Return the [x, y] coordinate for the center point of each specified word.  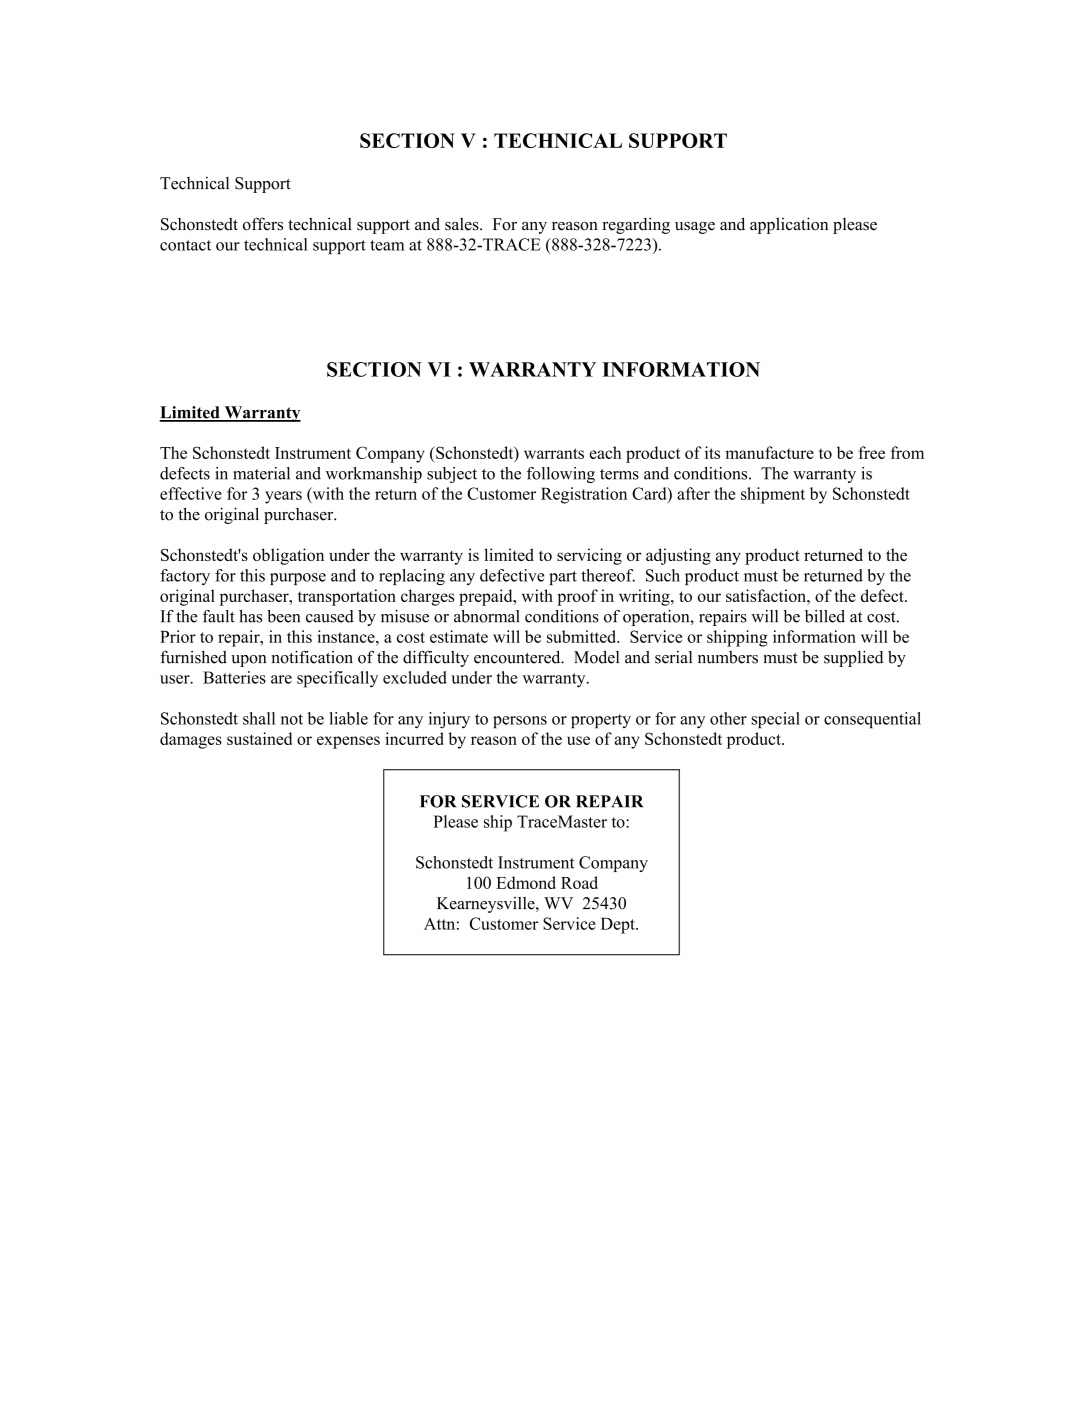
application [789, 225]
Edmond [526, 882]
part [563, 578]
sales [463, 224]
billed [825, 616]
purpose [298, 579]
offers [263, 224]
